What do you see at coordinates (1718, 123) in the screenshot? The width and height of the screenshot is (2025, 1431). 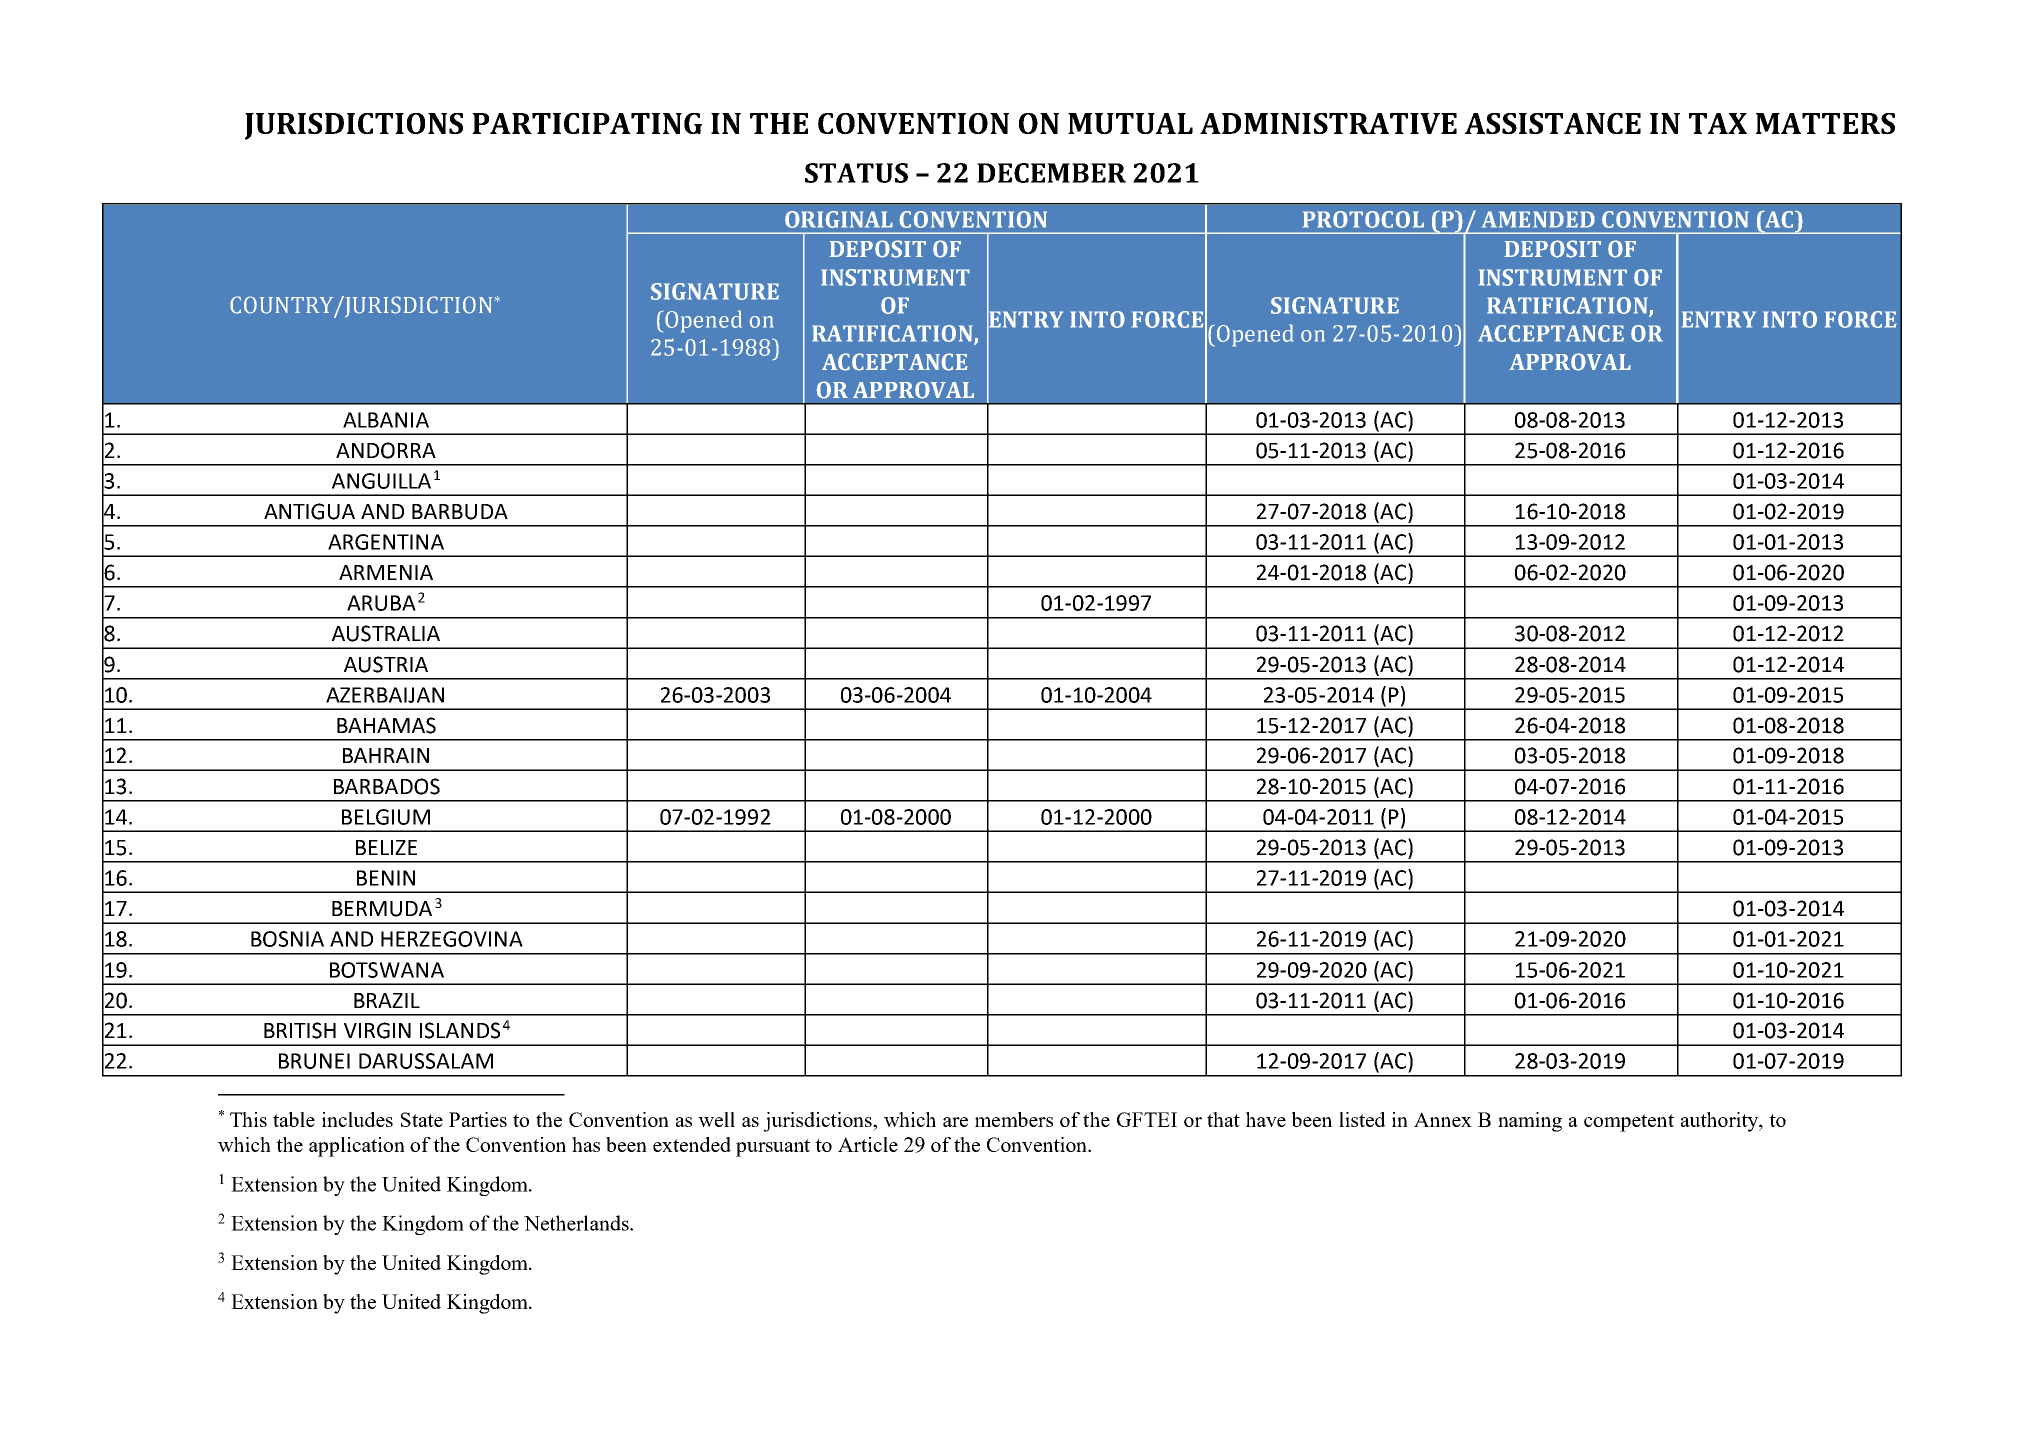 I see `TAX` at bounding box center [1718, 123].
